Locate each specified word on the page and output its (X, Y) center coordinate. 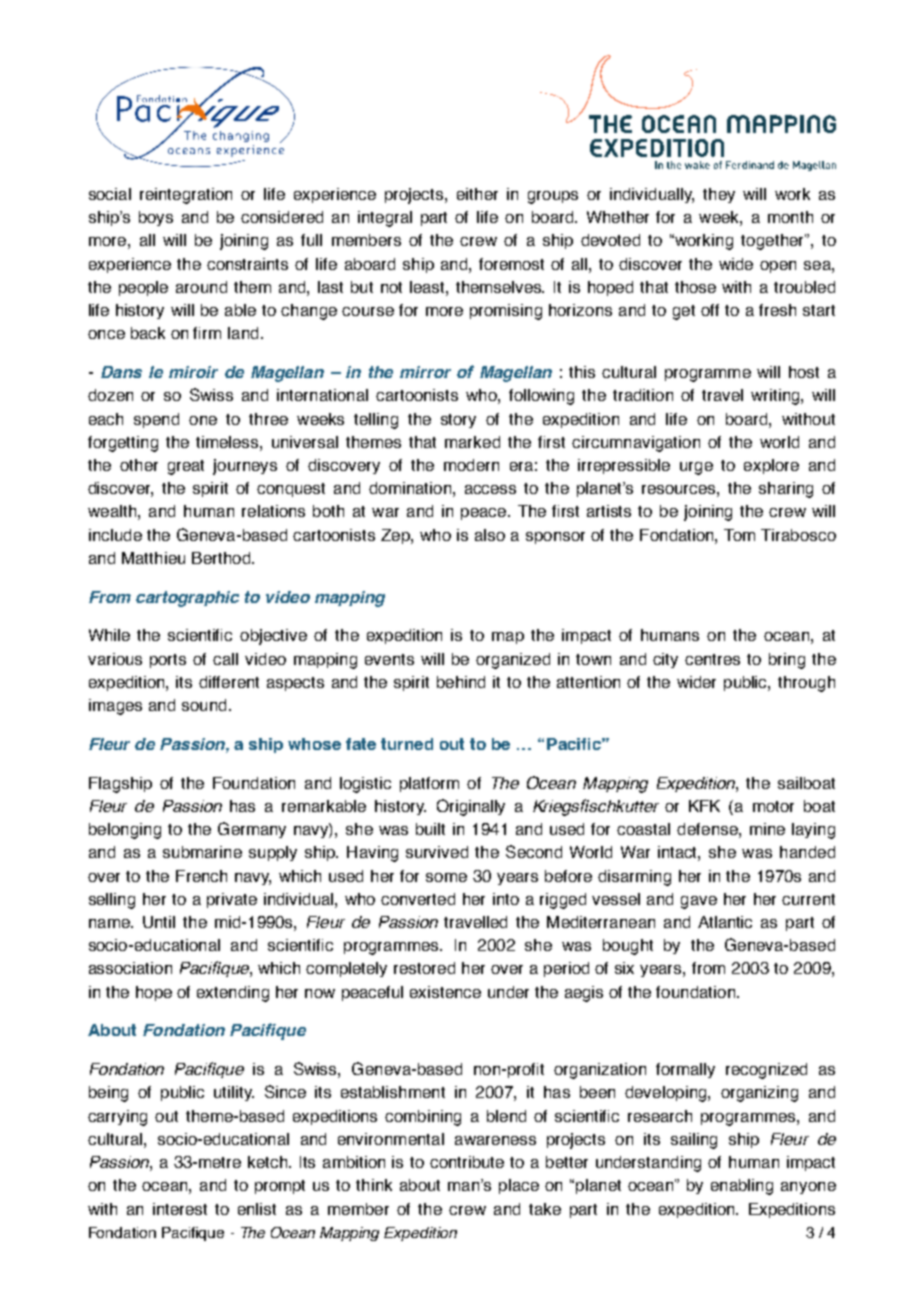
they (719, 195)
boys (156, 218)
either (477, 194)
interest (180, 1209)
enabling (742, 1187)
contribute (467, 1162)
